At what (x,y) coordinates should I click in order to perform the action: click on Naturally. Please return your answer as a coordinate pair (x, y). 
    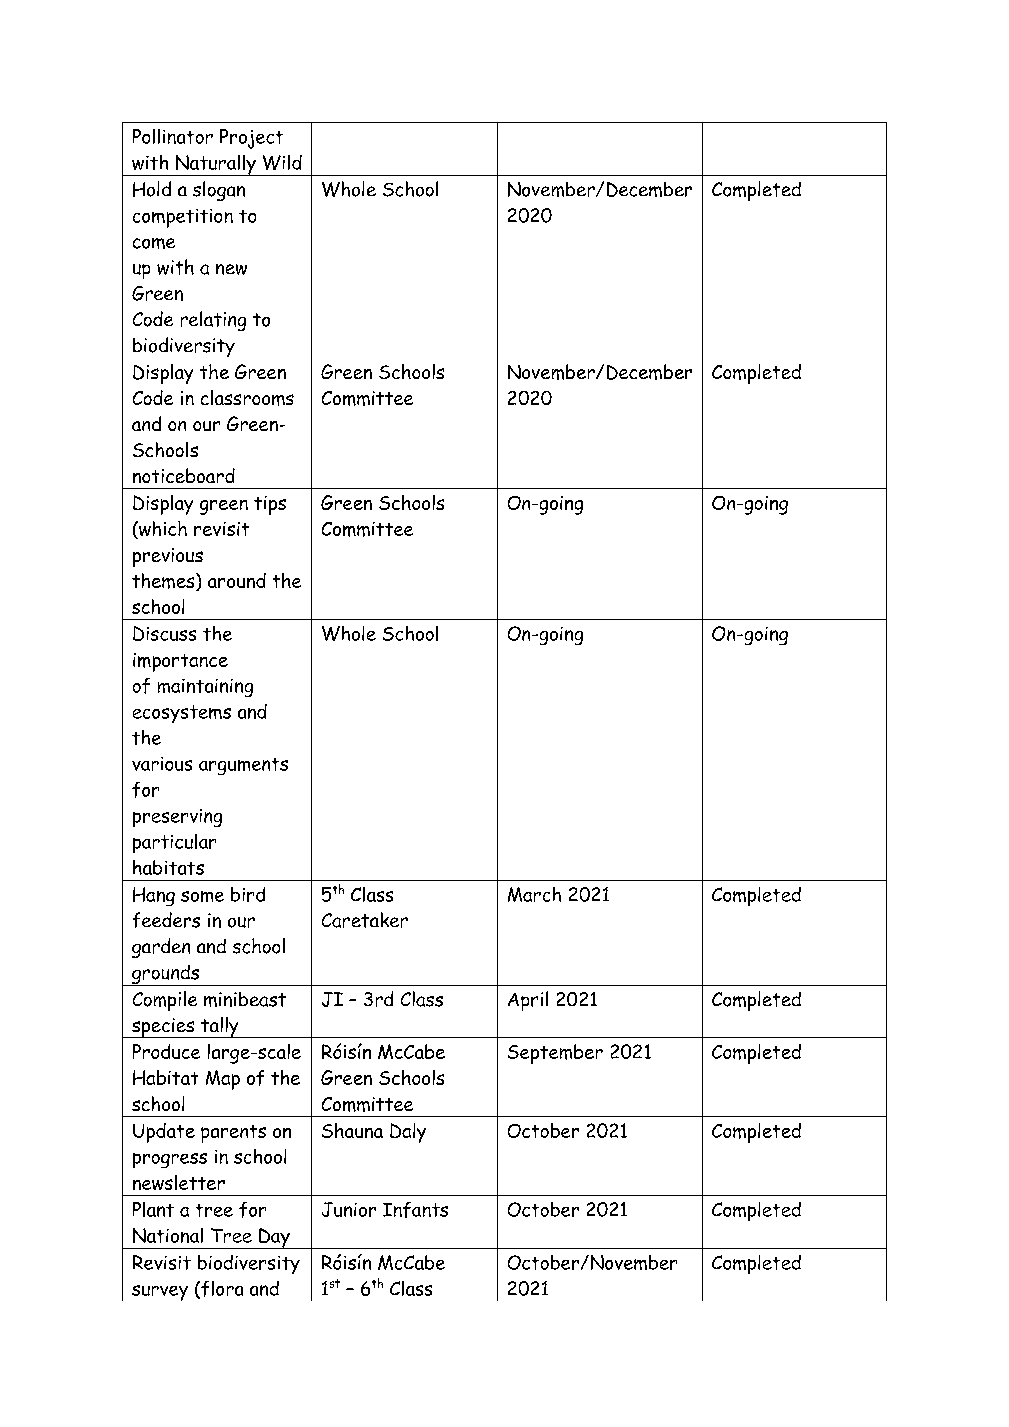
    Looking at the image, I should click on (215, 165).
